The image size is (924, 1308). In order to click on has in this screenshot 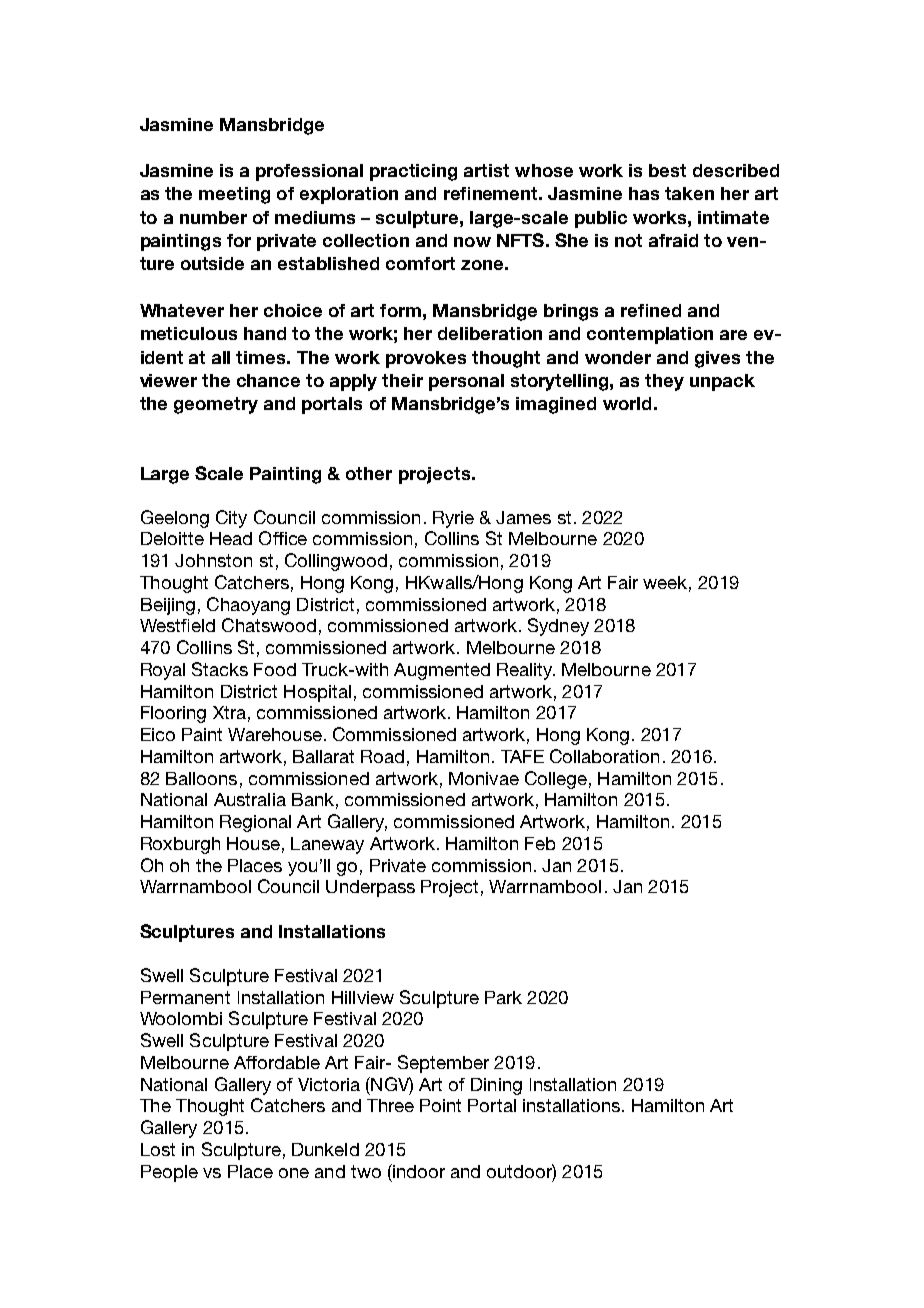, I will do `click(644, 193)`.
